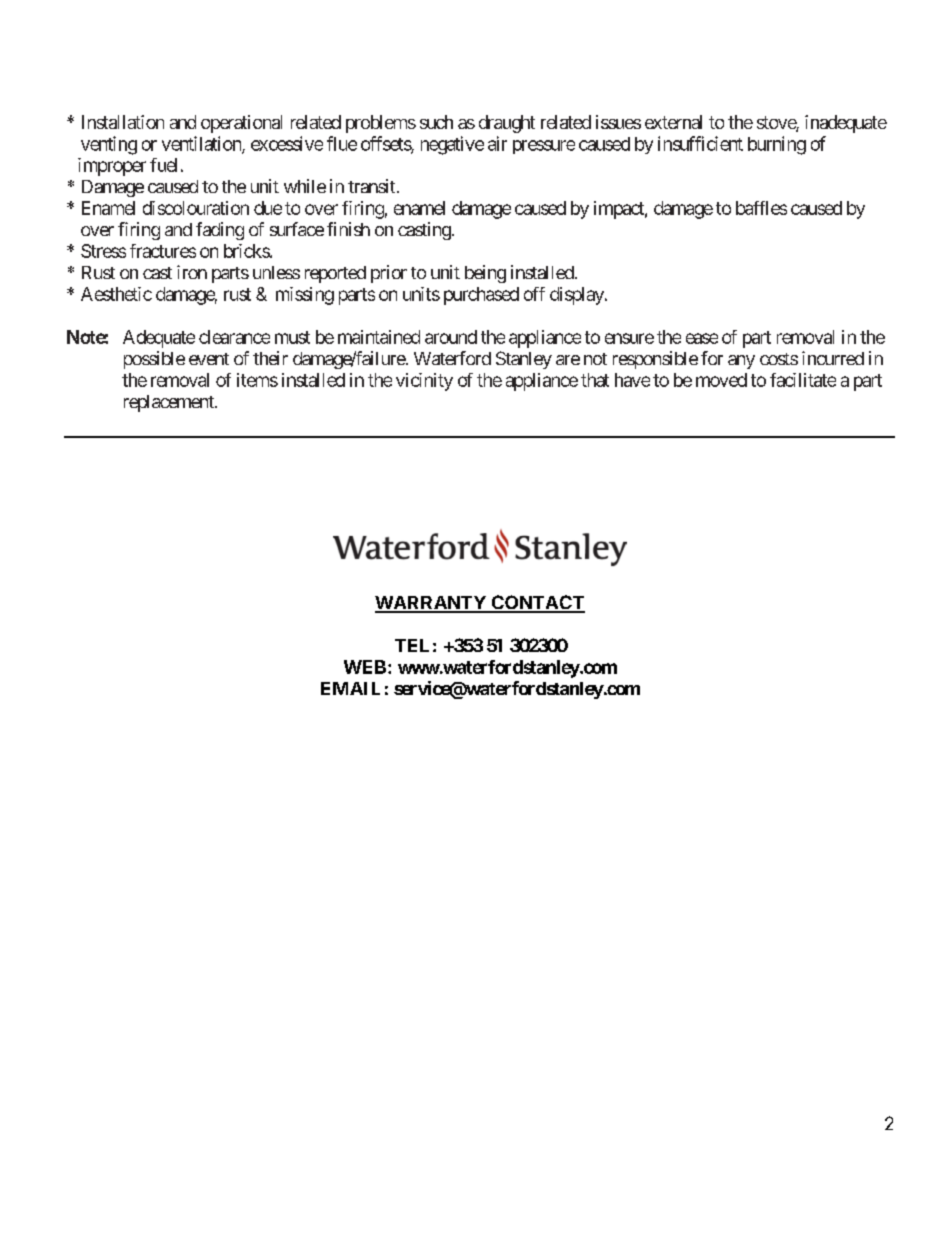 This screenshot has width=952, height=1233. Describe the element at coordinates (202, 144) in the screenshot. I see `ventilation` at that location.
